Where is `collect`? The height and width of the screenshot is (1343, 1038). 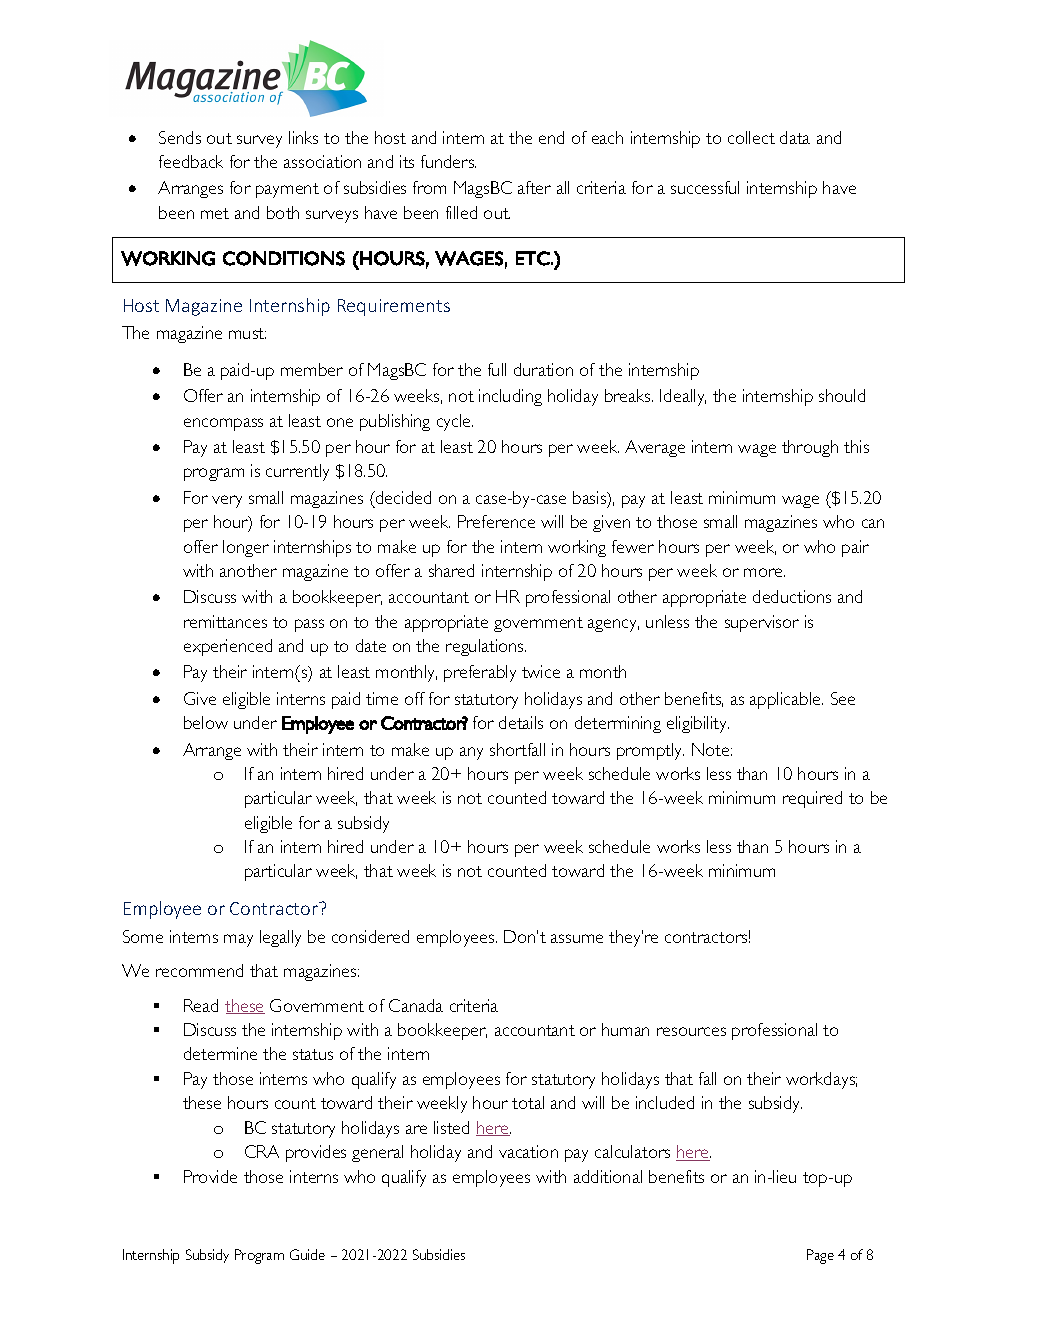
collect is located at coordinates (751, 137).
